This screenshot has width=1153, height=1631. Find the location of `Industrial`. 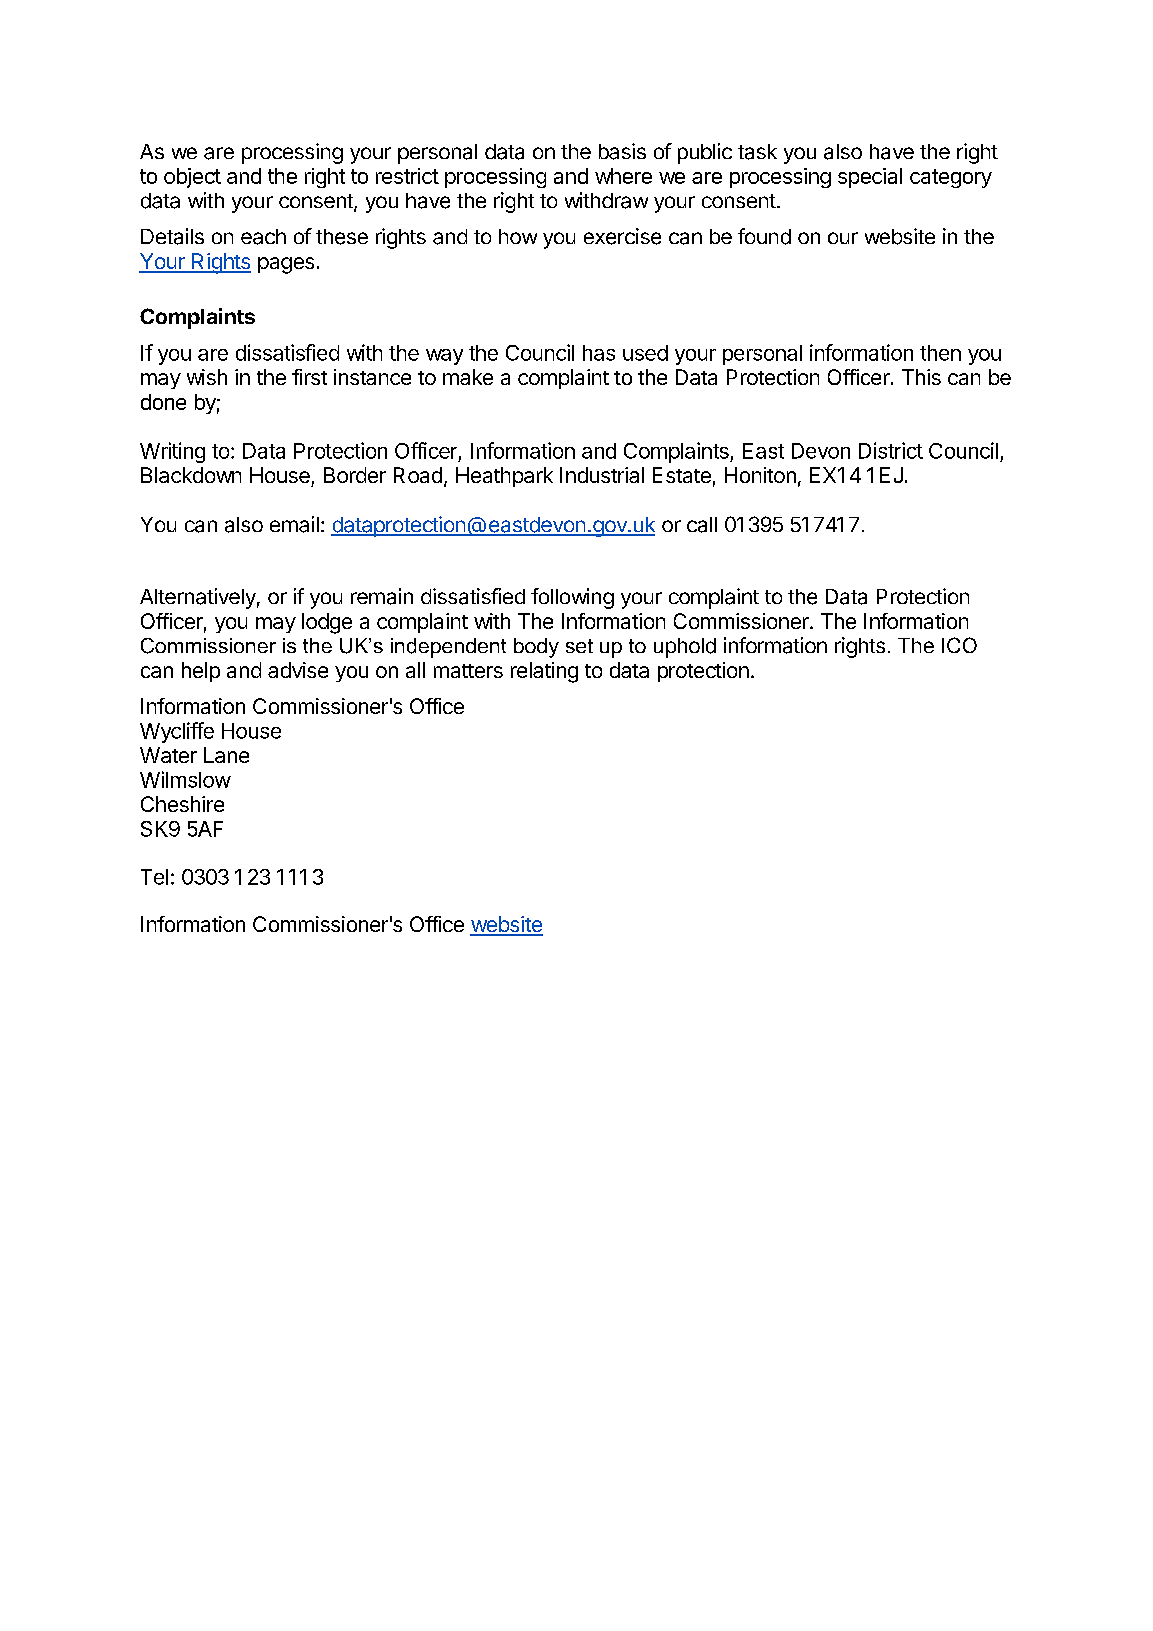

Industrial is located at coordinates (602, 475).
